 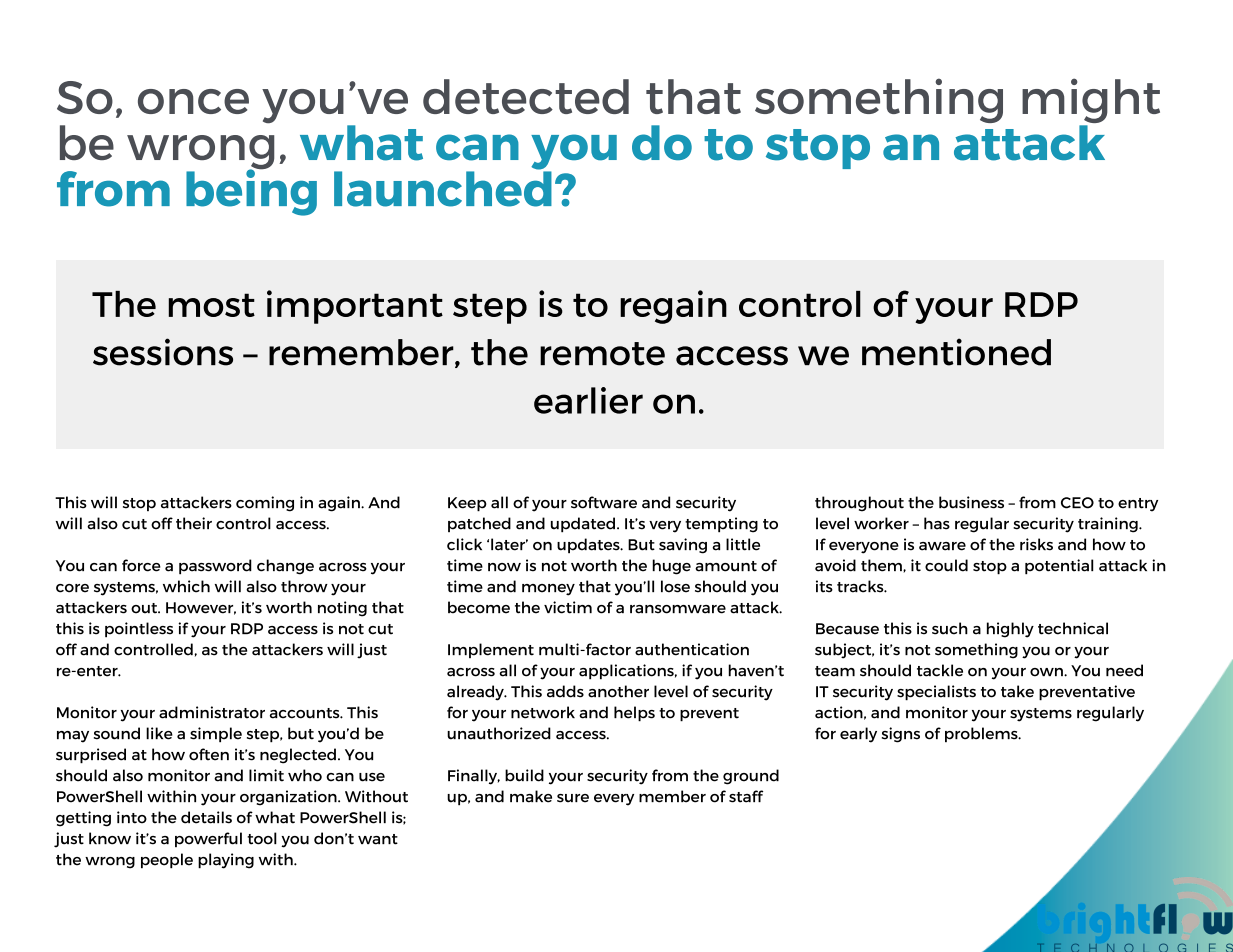 I want to click on software, so click(x=604, y=502).
